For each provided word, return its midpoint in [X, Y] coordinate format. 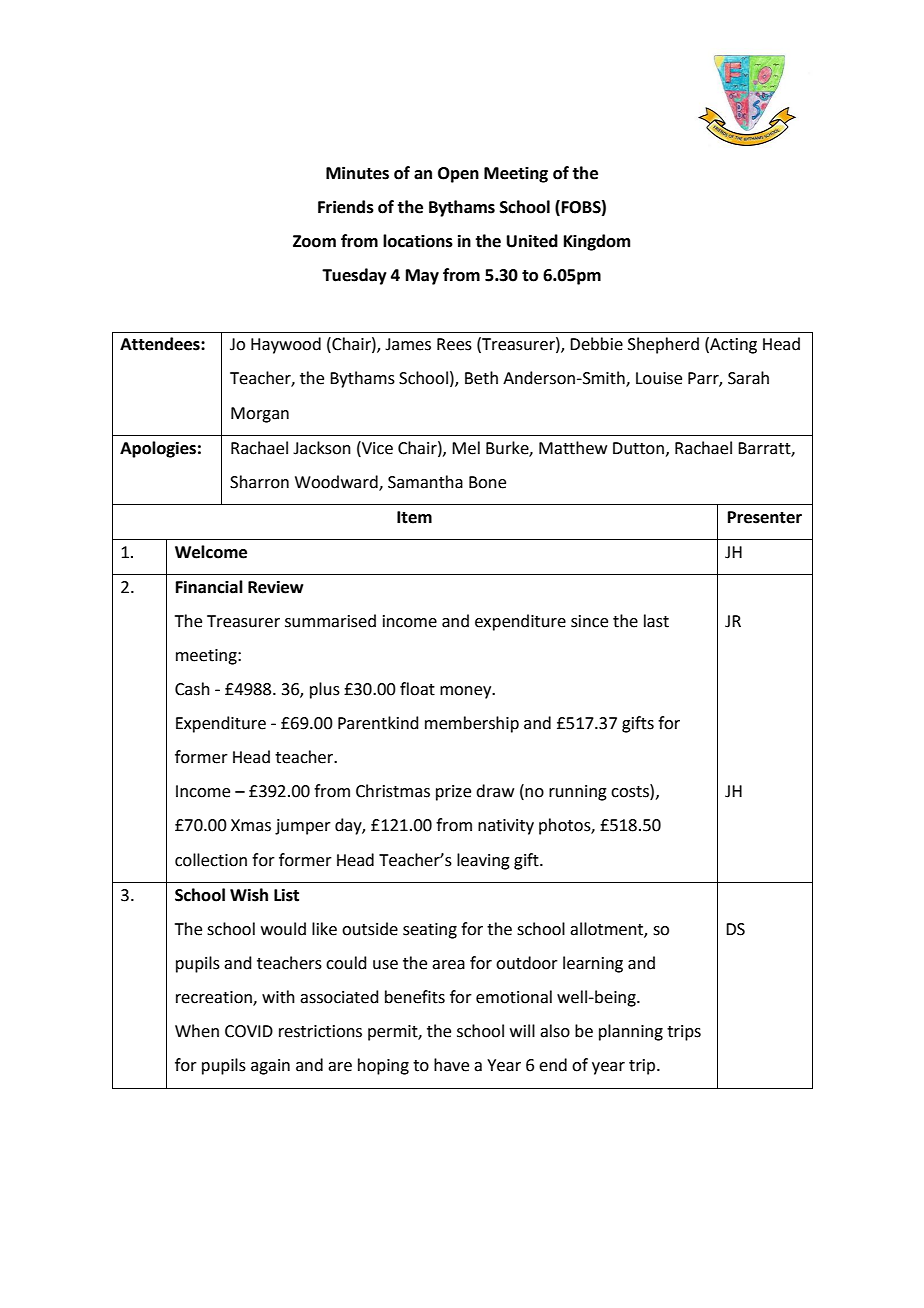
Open [458, 175]
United [532, 241]
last [656, 621]
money [467, 692]
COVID [249, 1031]
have [451, 1065]
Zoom [314, 241]
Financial [209, 587]
